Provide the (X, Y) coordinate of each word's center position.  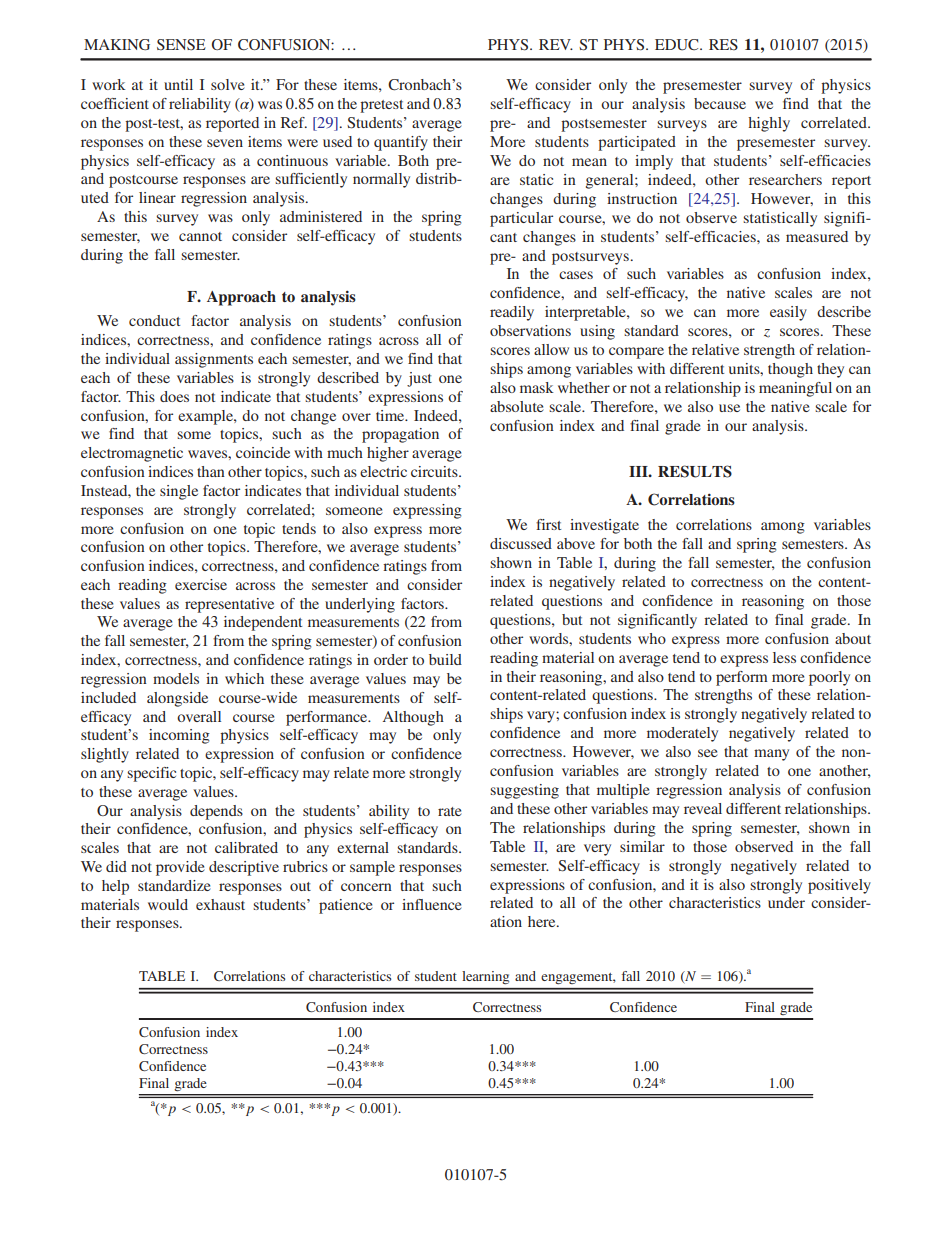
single (179, 492)
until (178, 84)
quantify (401, 143)
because (720, 103)
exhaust (220, 904)
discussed (521, 543)
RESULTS (695, 471)
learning (486, 977)
